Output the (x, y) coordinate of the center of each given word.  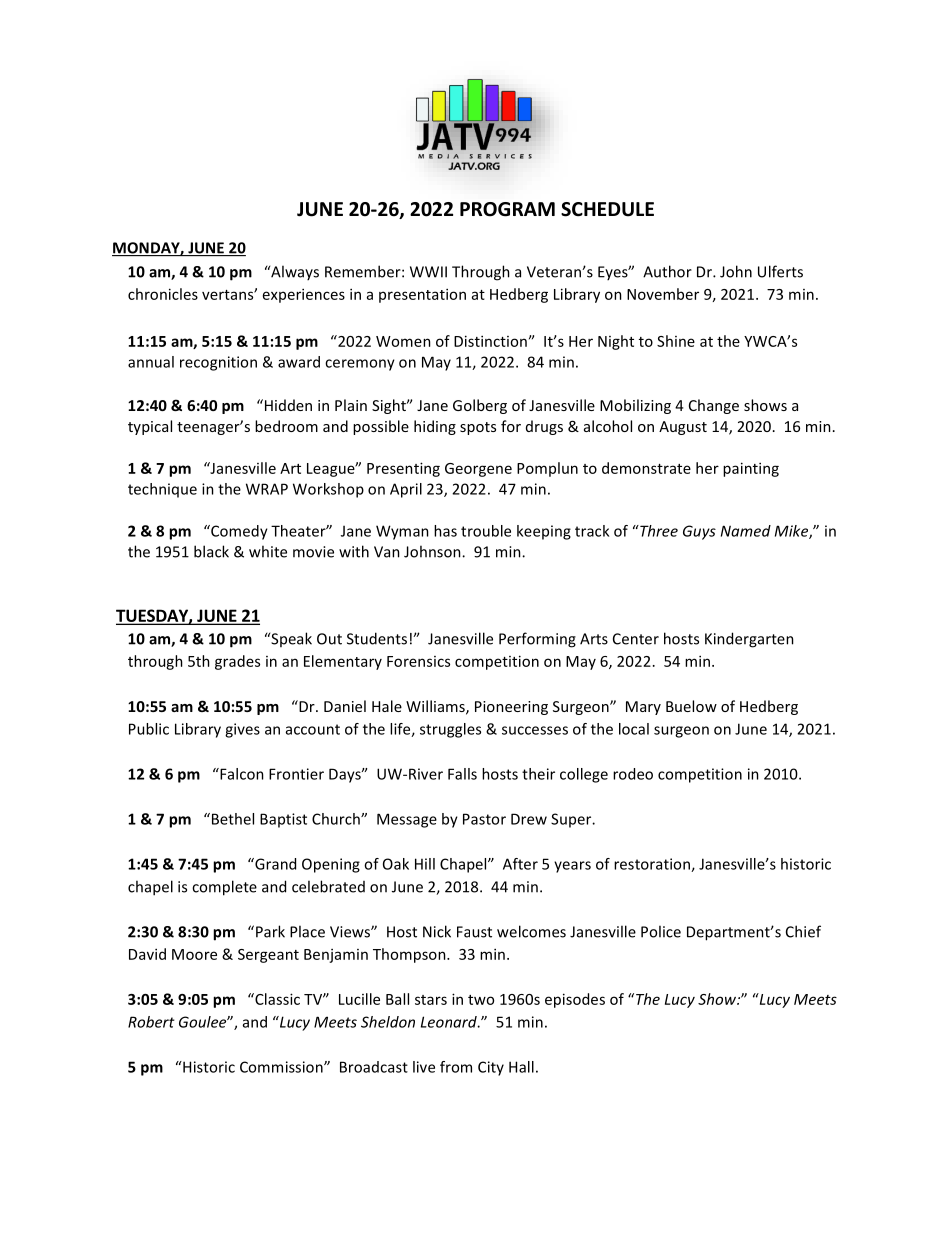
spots (478, 428)
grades (237, 662)
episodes (575, 1000)
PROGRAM (507, 209)
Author (667, 271)
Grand (274, 864)
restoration (653, 865)
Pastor (484, 819)
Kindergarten (749, 640)
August (683, 428)
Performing (537, 640)
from (456, 1067)
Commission (282, 1067)
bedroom (286, 426)
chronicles (163, 294)
